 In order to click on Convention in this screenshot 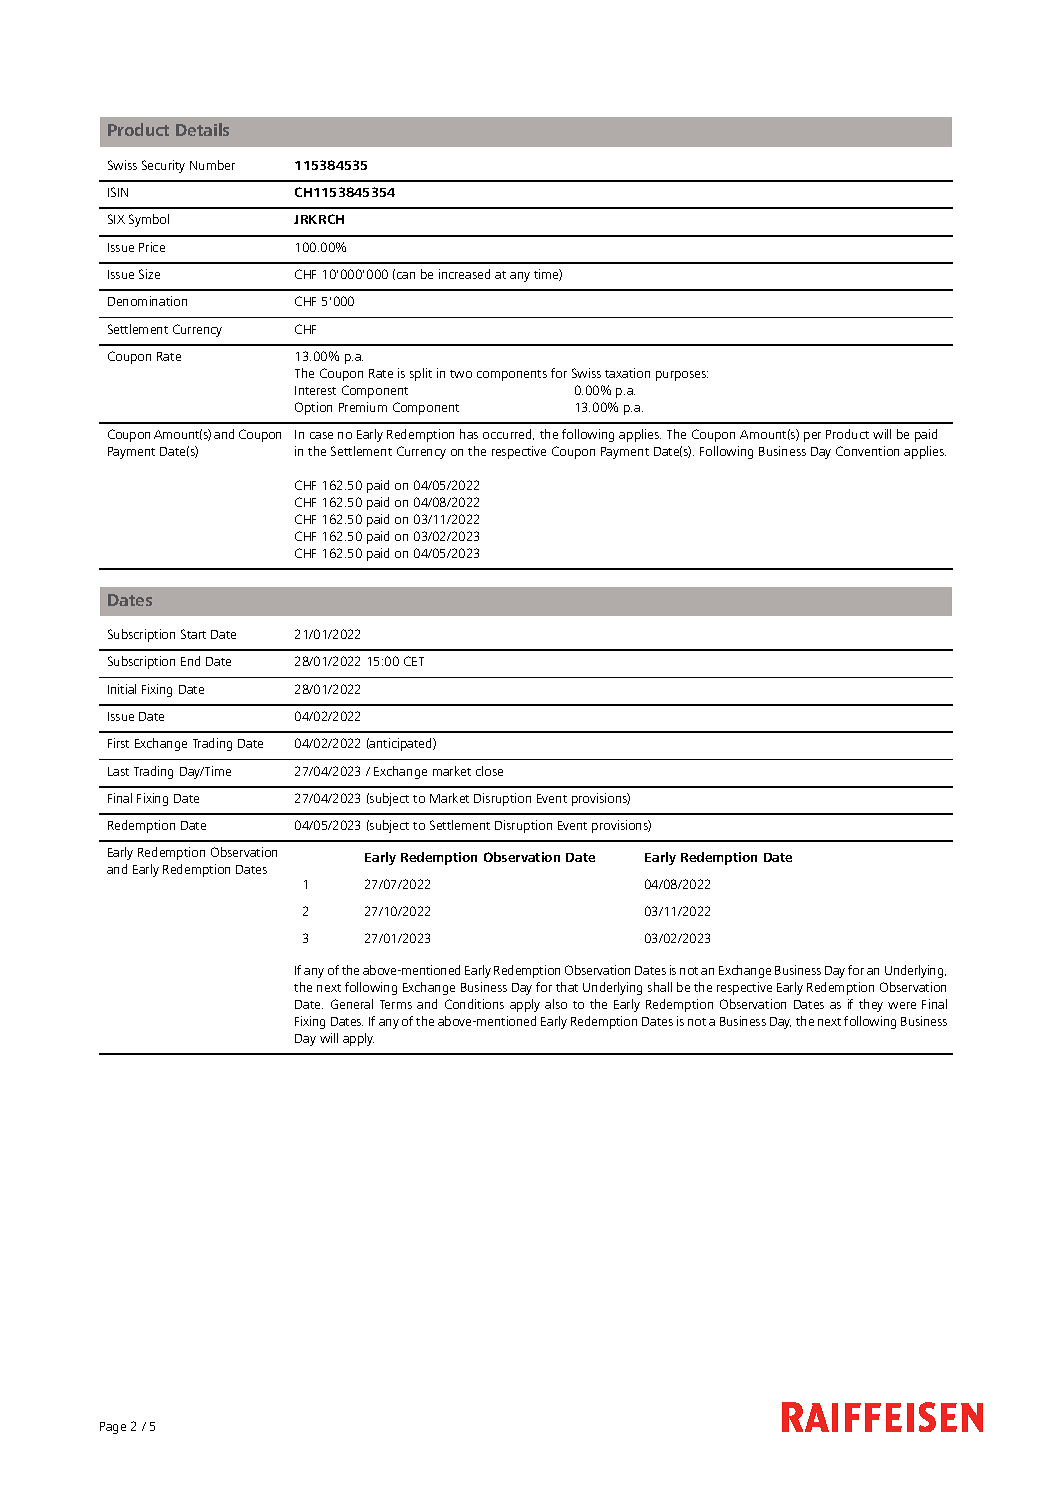, I will do `click(867, 451)`.
